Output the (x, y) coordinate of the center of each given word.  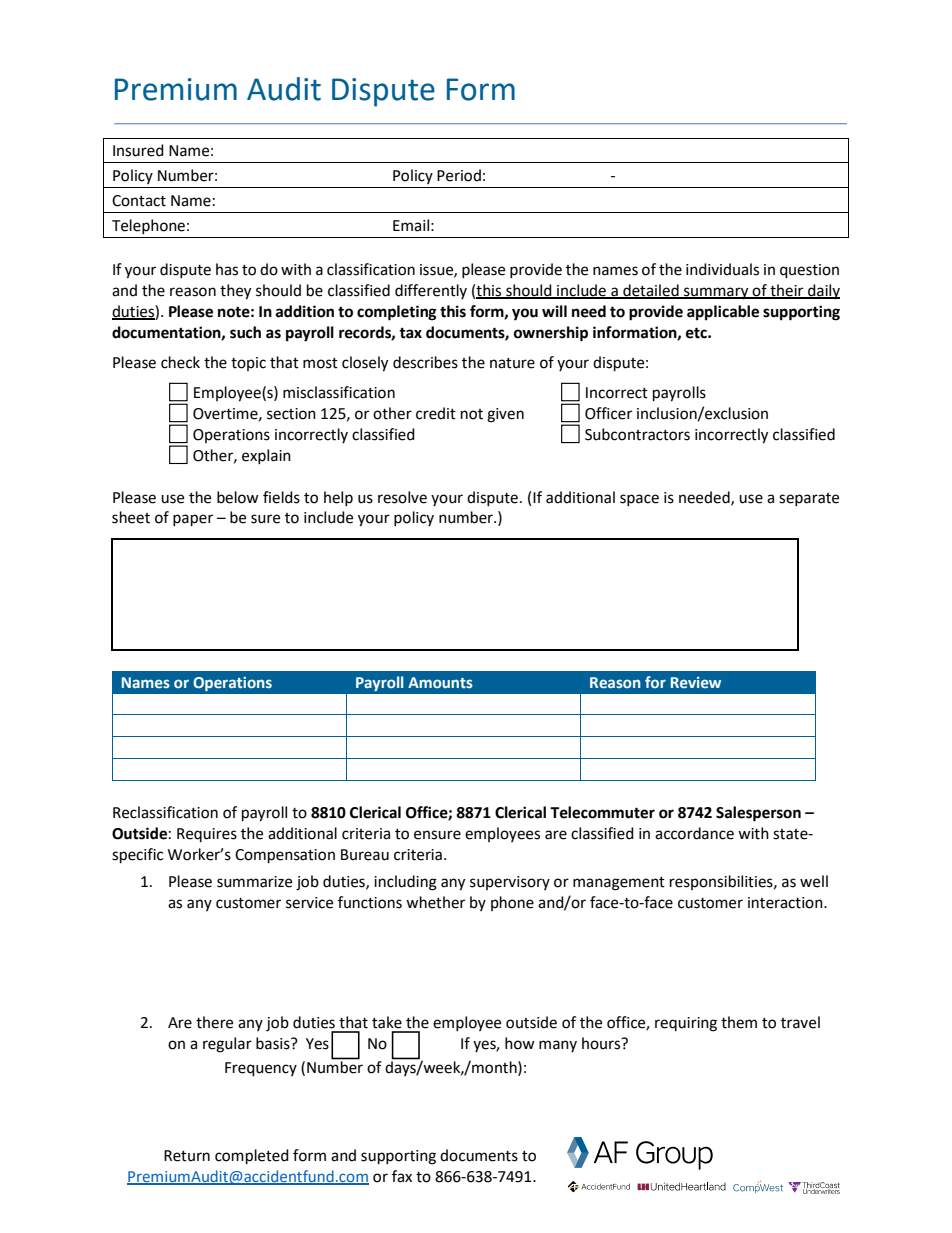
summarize (254, 882)
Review (696, 682)
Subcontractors (637, 434)
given (505, 415)
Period (459, 175)
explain (266, 456)
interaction (786, 903)
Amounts (440, 682)
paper (193, 520)
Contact (139, 201)
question (809, 271)
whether (435, 902)
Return (187, 1156)
